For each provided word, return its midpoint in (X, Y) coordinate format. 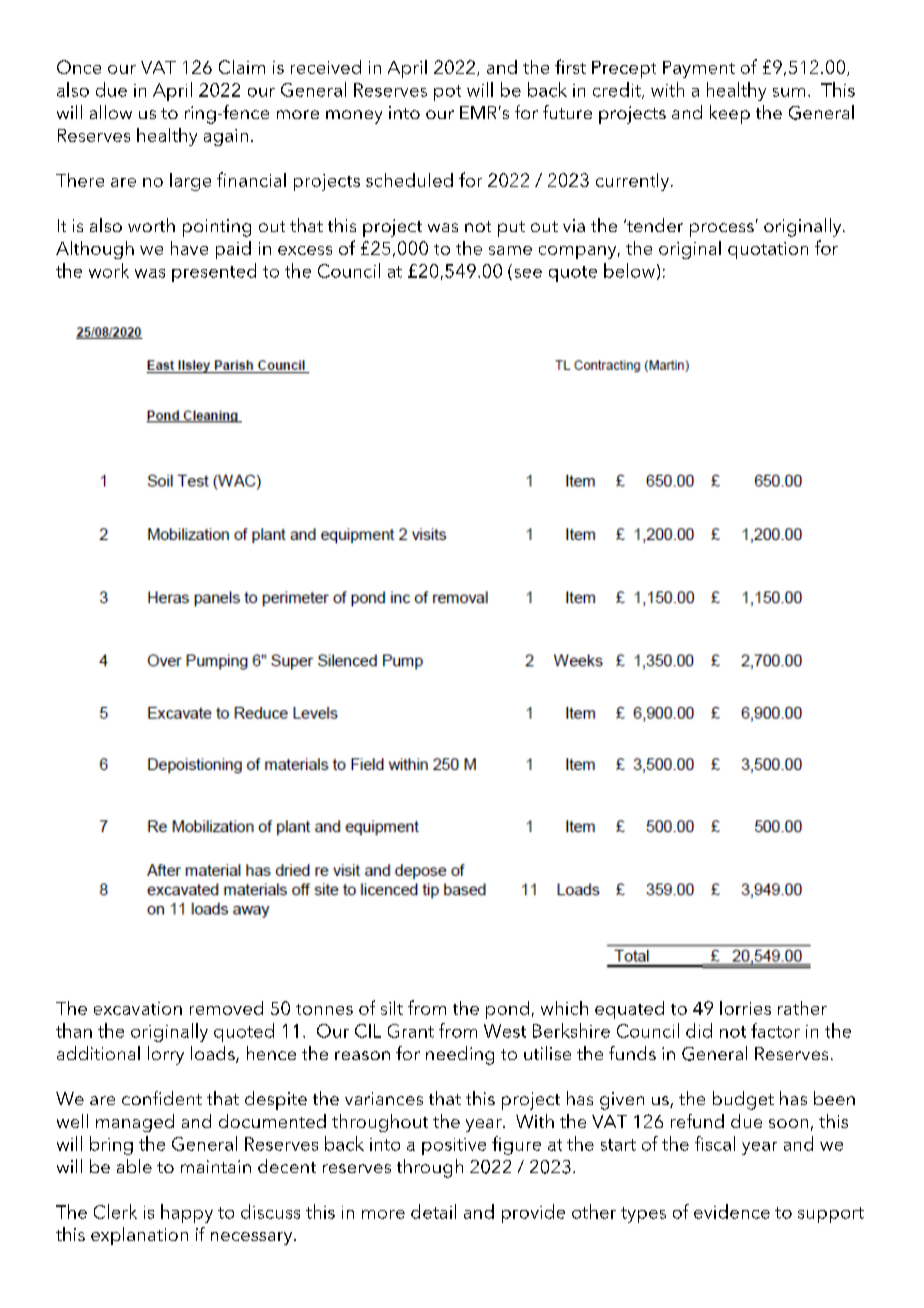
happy (187, 1213)
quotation (768, 250)
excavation (138, 1008)
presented (214, 272)
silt (392, 1008)
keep (730, 114)
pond (507, 1010)
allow (111, 112)
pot (447, 93)
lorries (745, 1008)
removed (226, 1008)
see (528, 273)
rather (802, 1008)
